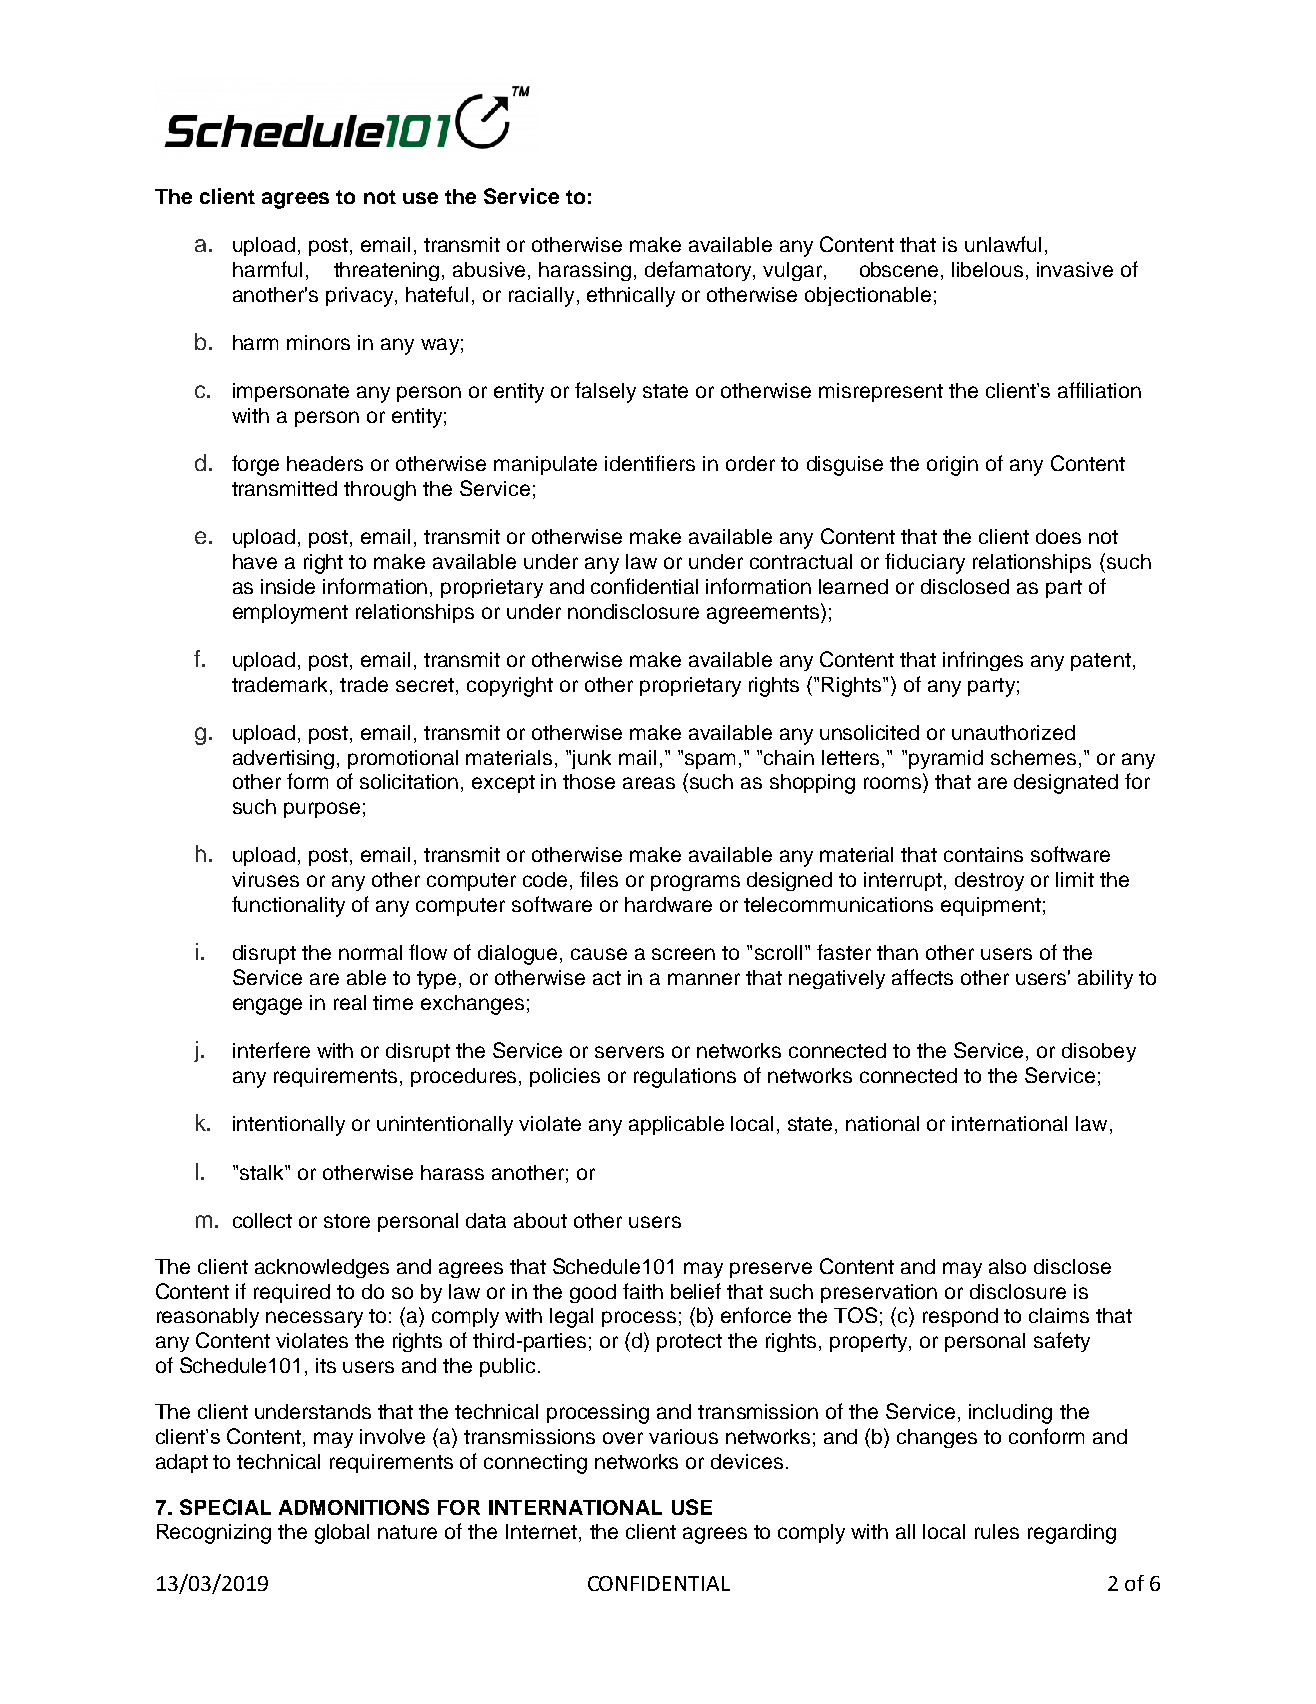  What do you see at coordinates (685, 1078) in the page?
I see `regulations` at bounding box center [685, 1078].
